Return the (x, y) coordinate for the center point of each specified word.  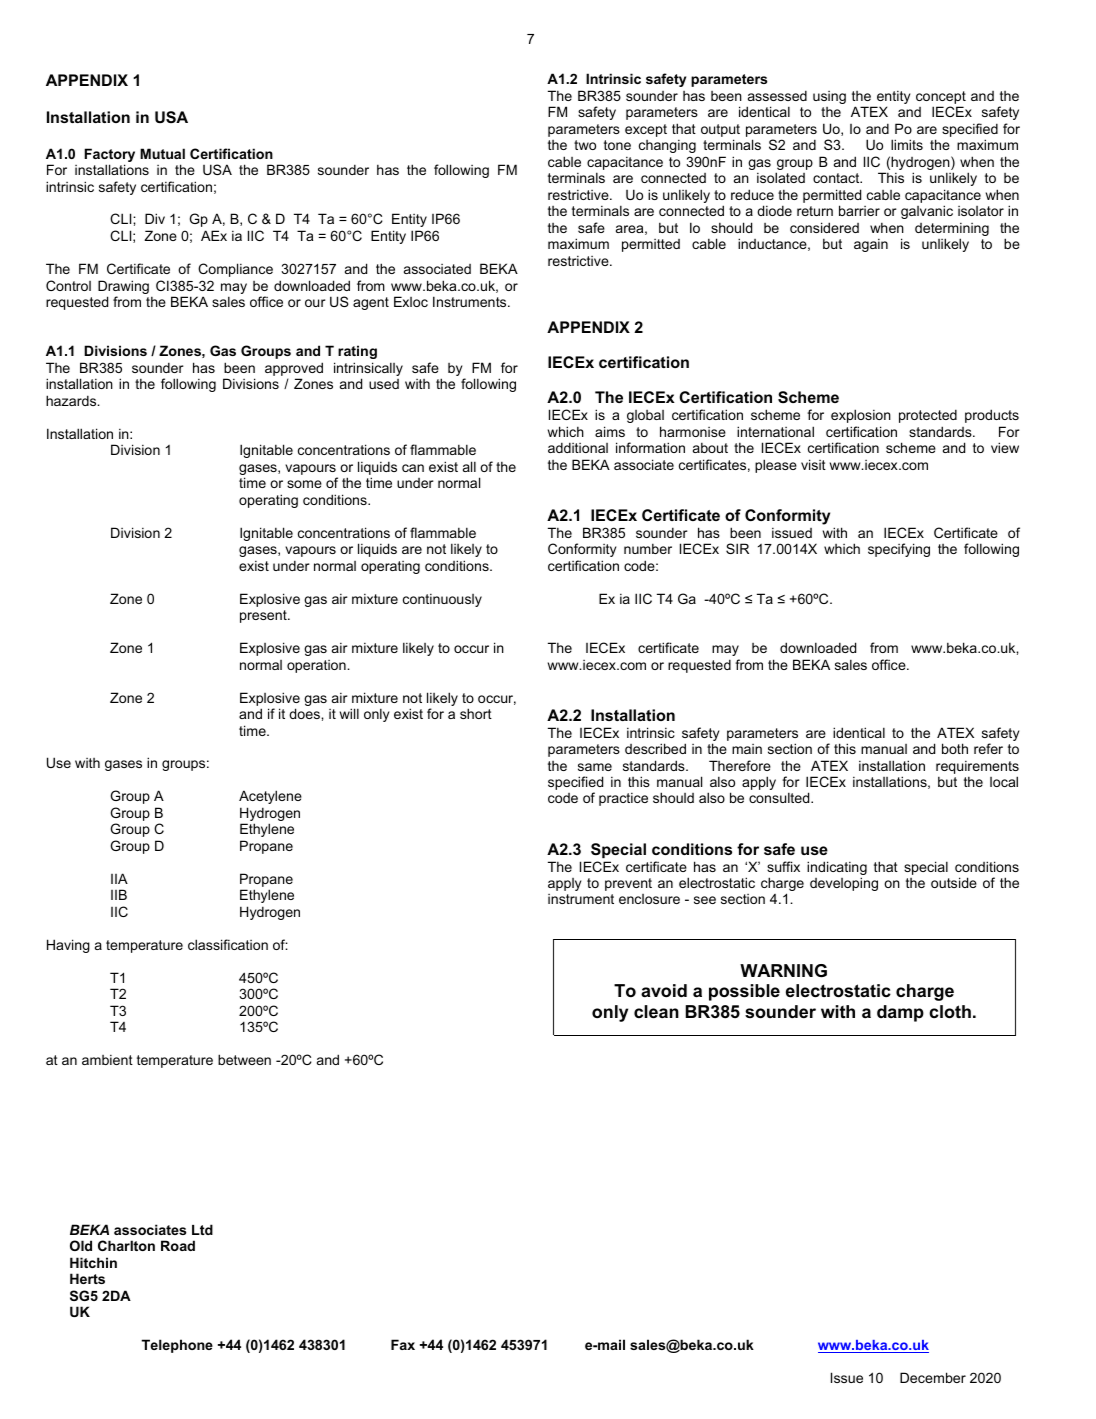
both (955, 748)
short (476, 713)
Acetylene (270, 797)
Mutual (162, 153)
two (585, 145)
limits (907, 144)
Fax (403, 1344)
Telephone (177, 1346)
